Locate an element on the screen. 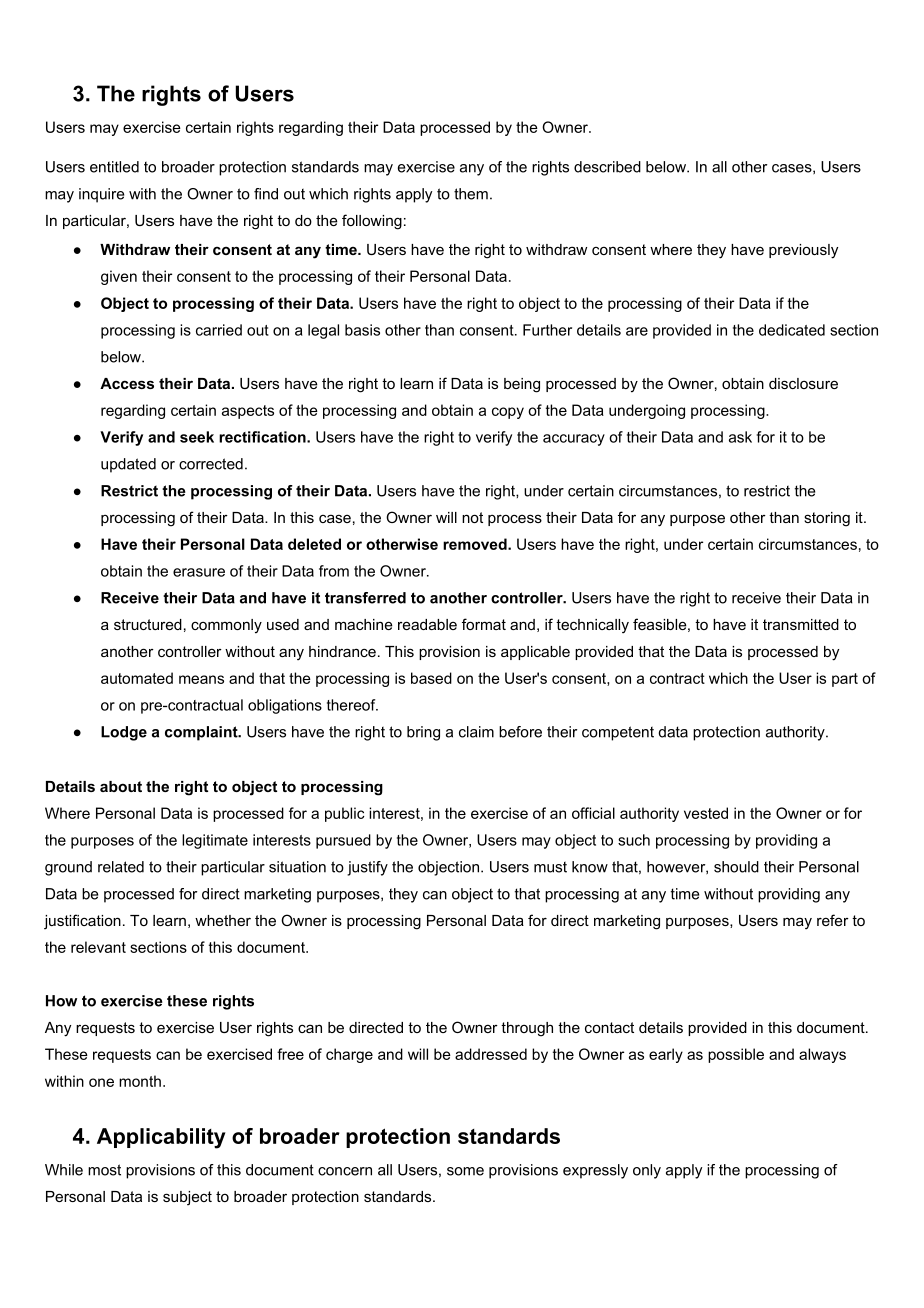  updated is located at coordinates (128, 465).
